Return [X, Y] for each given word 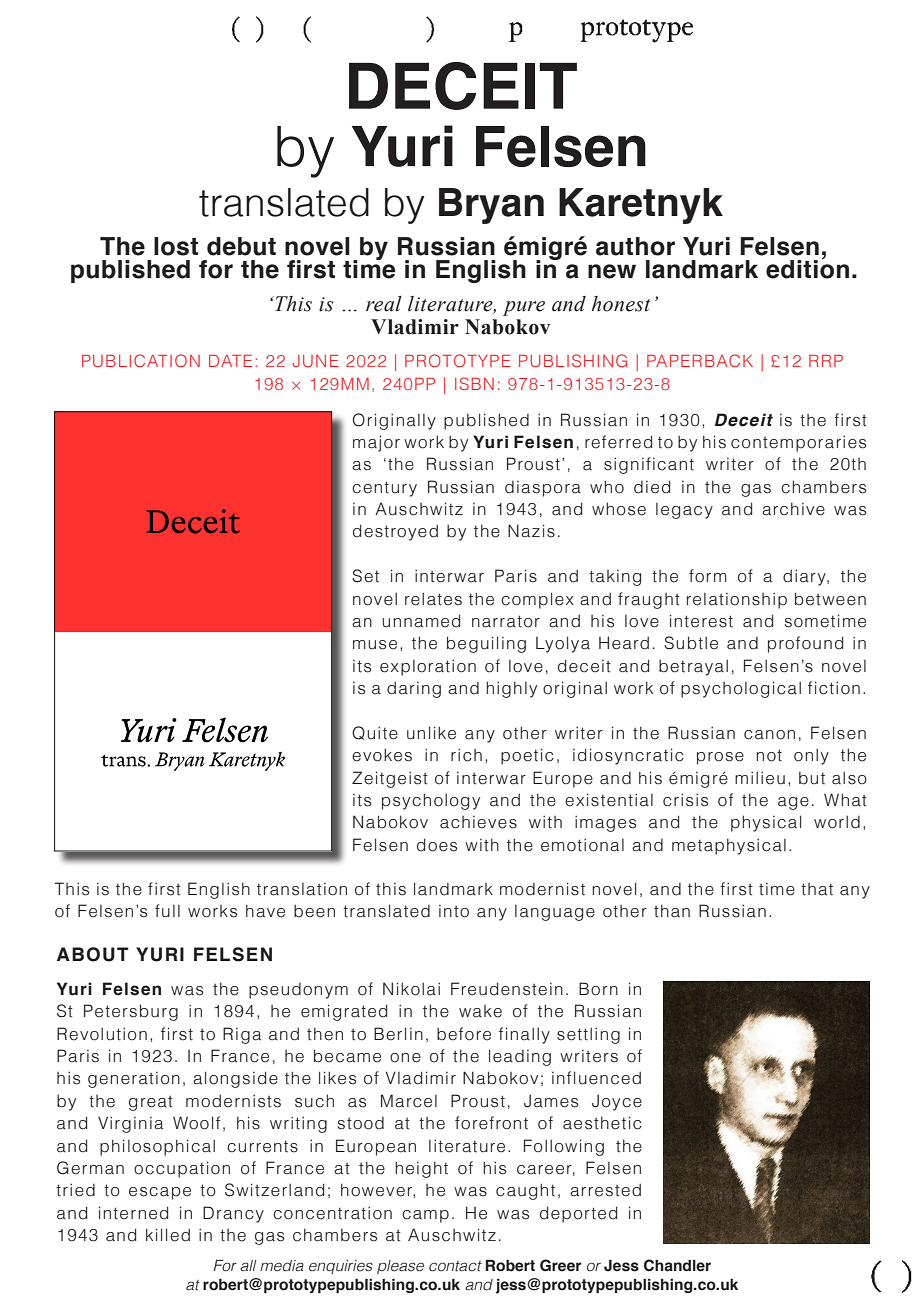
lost [176, 246]
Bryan [491, 206]
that [817, 889]
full [167, 911]
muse [375, 645]
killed [168, 1235]
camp [425, 1216]
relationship [737, 600]
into [454, 911]
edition [807, 268]
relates [433, 599]
